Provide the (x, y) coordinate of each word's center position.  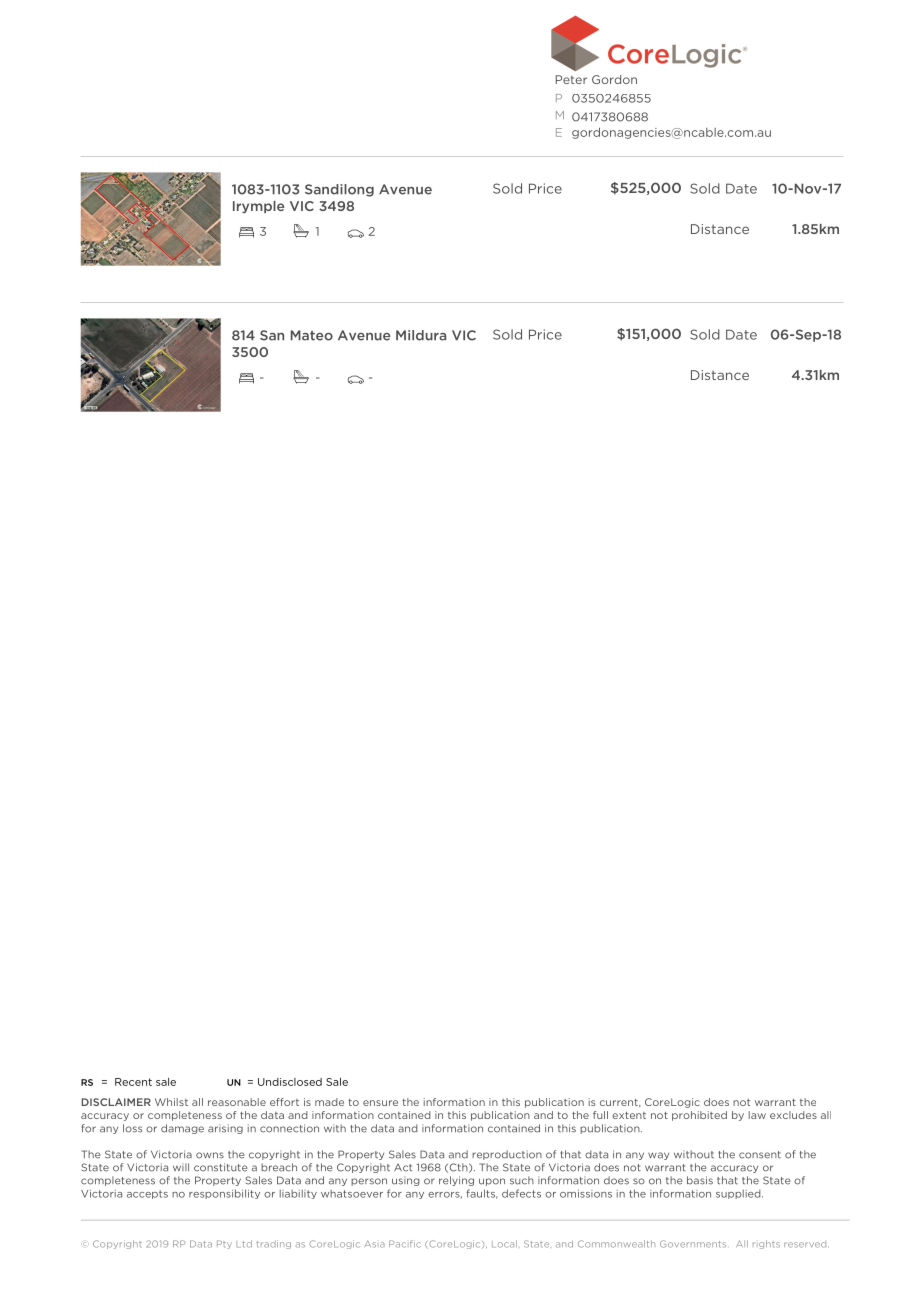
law (757, 1115)
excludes (793, 1115)
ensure (380, 1103)
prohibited (699, 1116)
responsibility (224, 1194)
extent (629, 1115)
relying (456, 1181)
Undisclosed (290, 1082)
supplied (739, 1194)
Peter (571, 79)
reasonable (237, 1102)
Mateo (312, 335)
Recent (133, 1082)
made (329, 1102)
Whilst (171, 1102)
